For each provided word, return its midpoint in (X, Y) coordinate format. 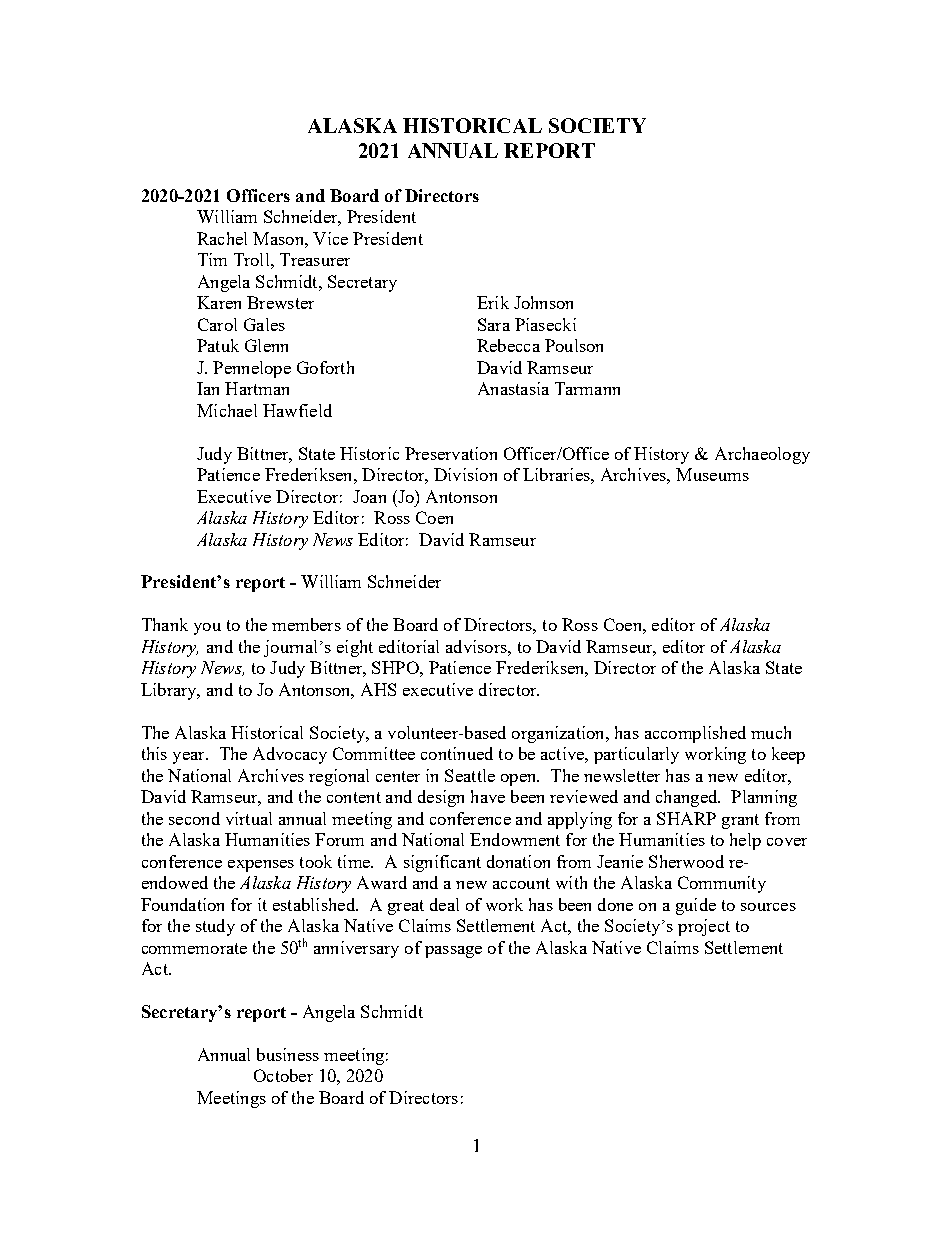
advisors (477, 646)
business (288, 1054)
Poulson (574, 345)
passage (453, 952)
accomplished (695, 734)
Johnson (543, 302)
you (207, 629)
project (704, 927)
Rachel (222, 238)
